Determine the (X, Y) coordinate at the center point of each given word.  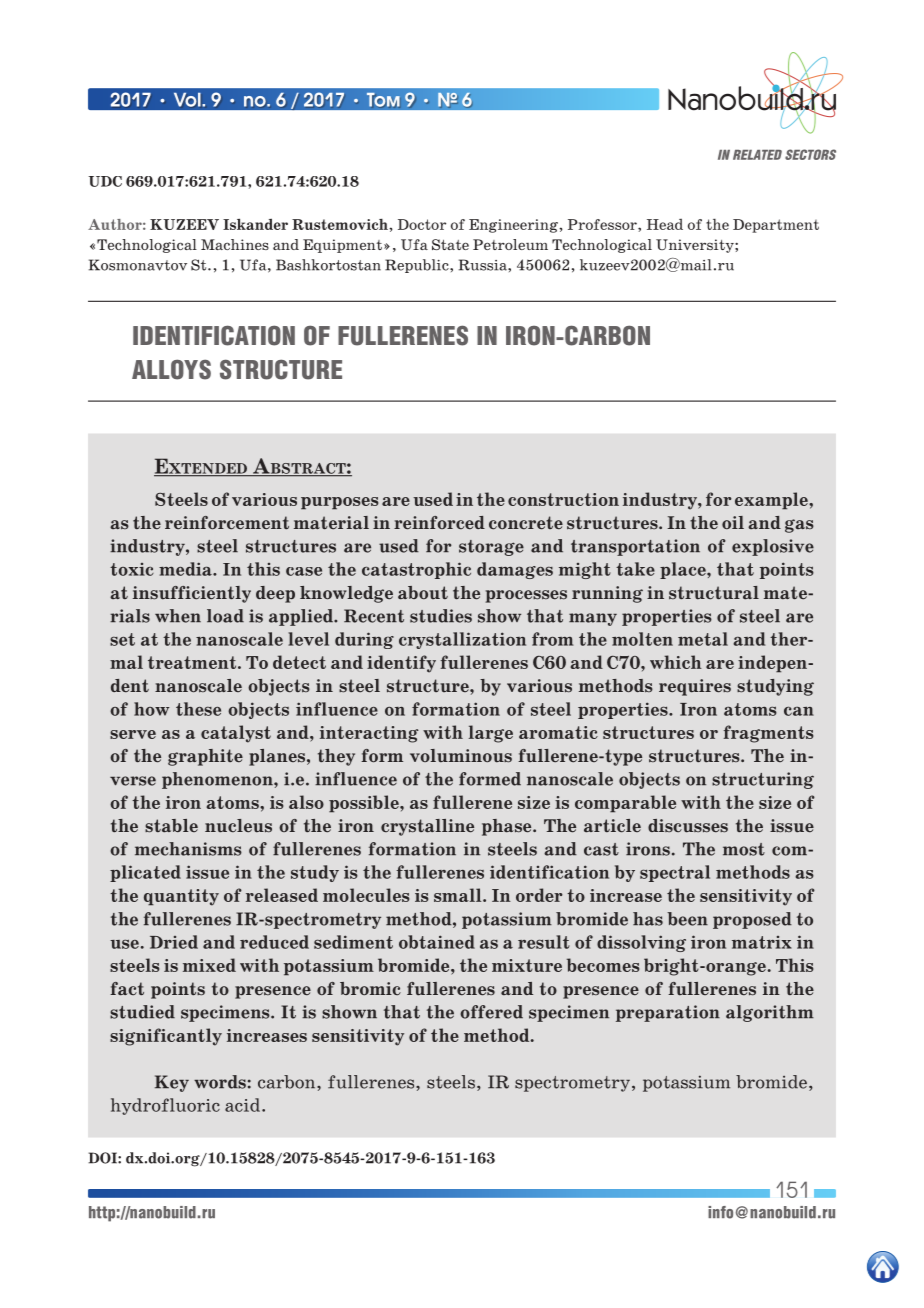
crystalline (427, 827)
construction (563, 499)
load (225, 616)
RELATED (757, 155)
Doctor (422, 224)
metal (703, 639)
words (220, 1082)
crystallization (462, 640)
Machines (235, 244)
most (744, 849)
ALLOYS (171, 369)
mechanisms (188, 849)
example (772, 501)
